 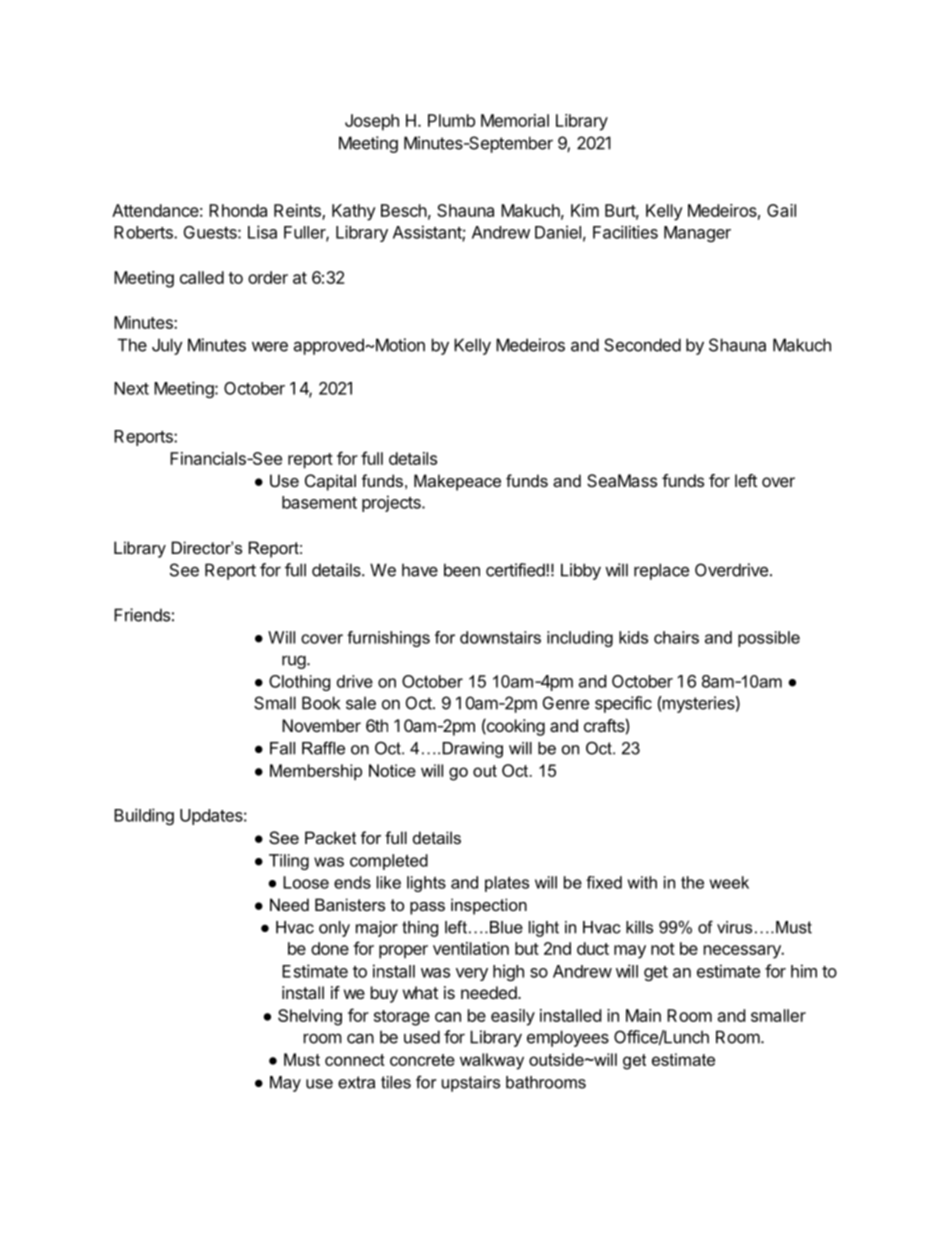 I want to click on Shelving, so click(x=310, y=1017).
